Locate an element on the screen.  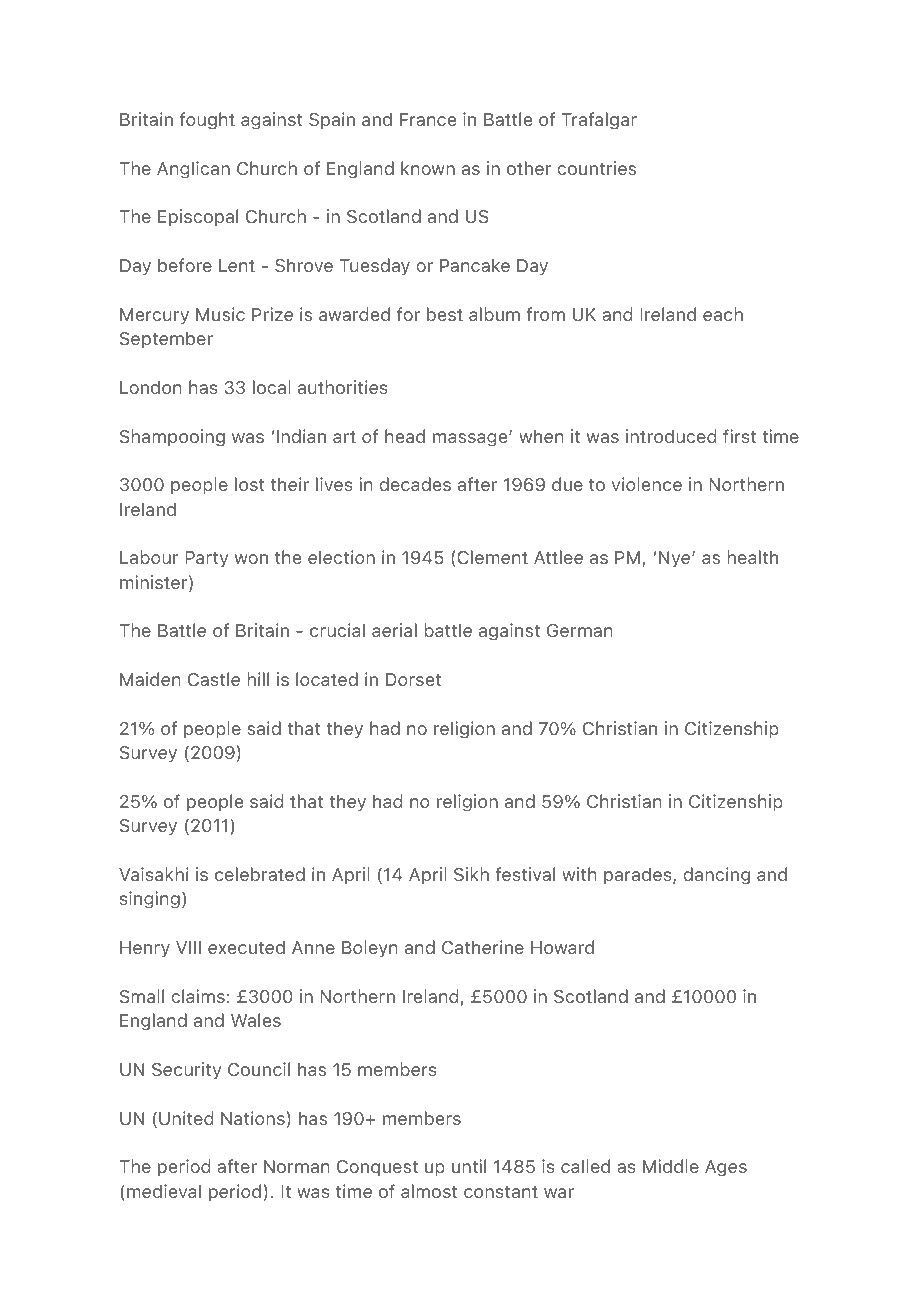
countries is located at coordinates (596, 168).
